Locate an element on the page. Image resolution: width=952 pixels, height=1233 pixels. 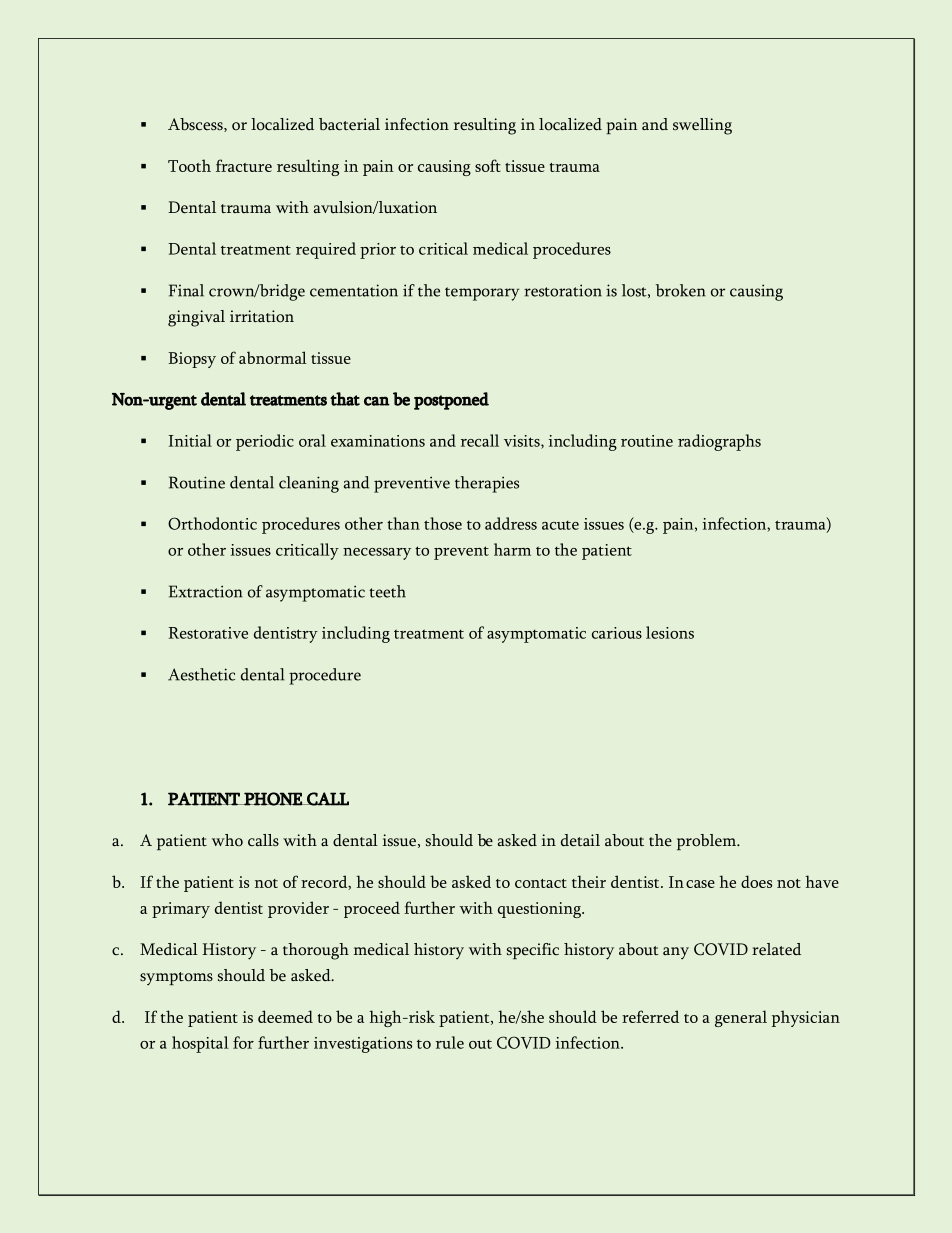
soft is located at coordinates (488, 165).
